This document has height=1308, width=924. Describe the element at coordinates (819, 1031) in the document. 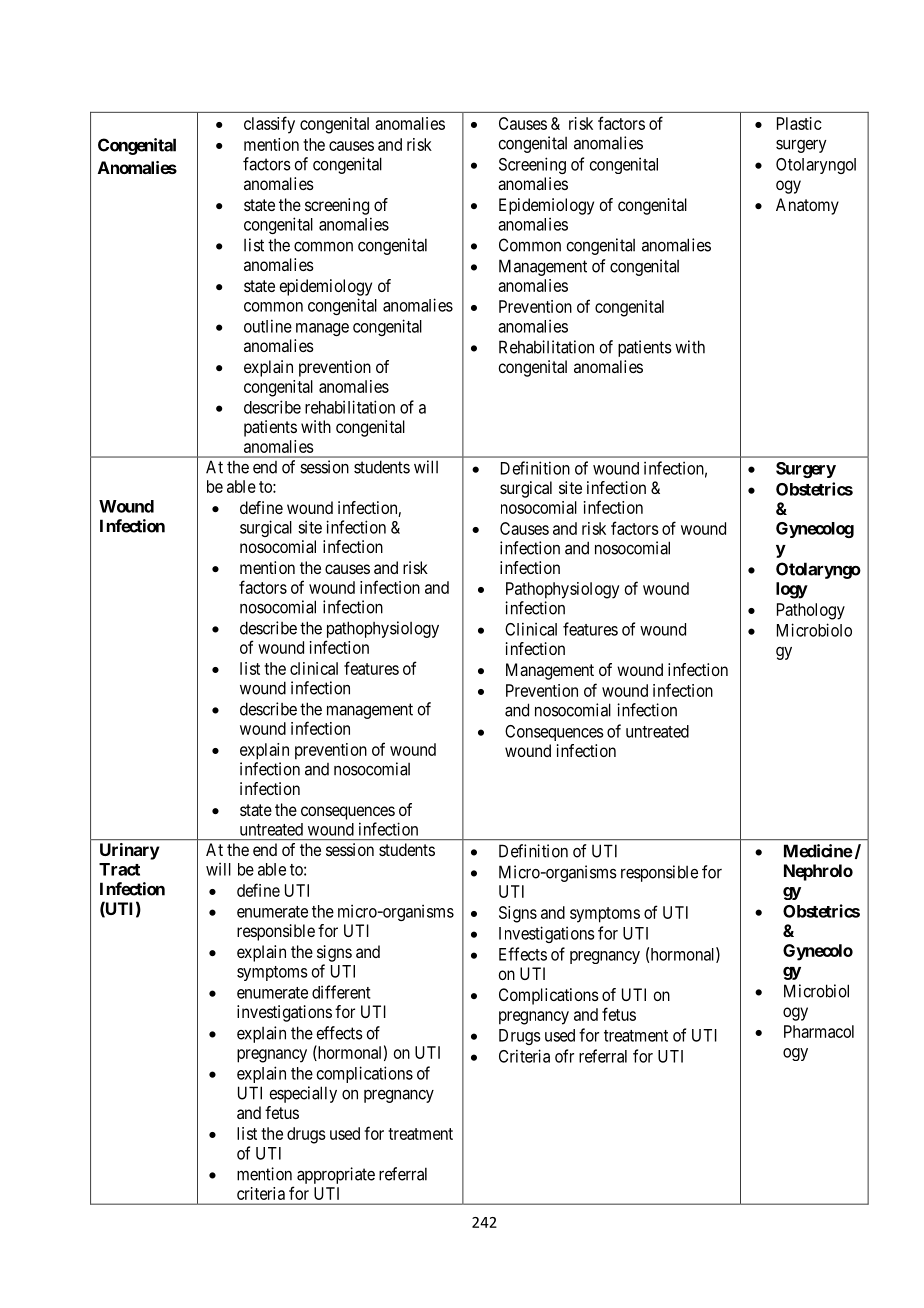

I see `Pharmacol` at that location.
